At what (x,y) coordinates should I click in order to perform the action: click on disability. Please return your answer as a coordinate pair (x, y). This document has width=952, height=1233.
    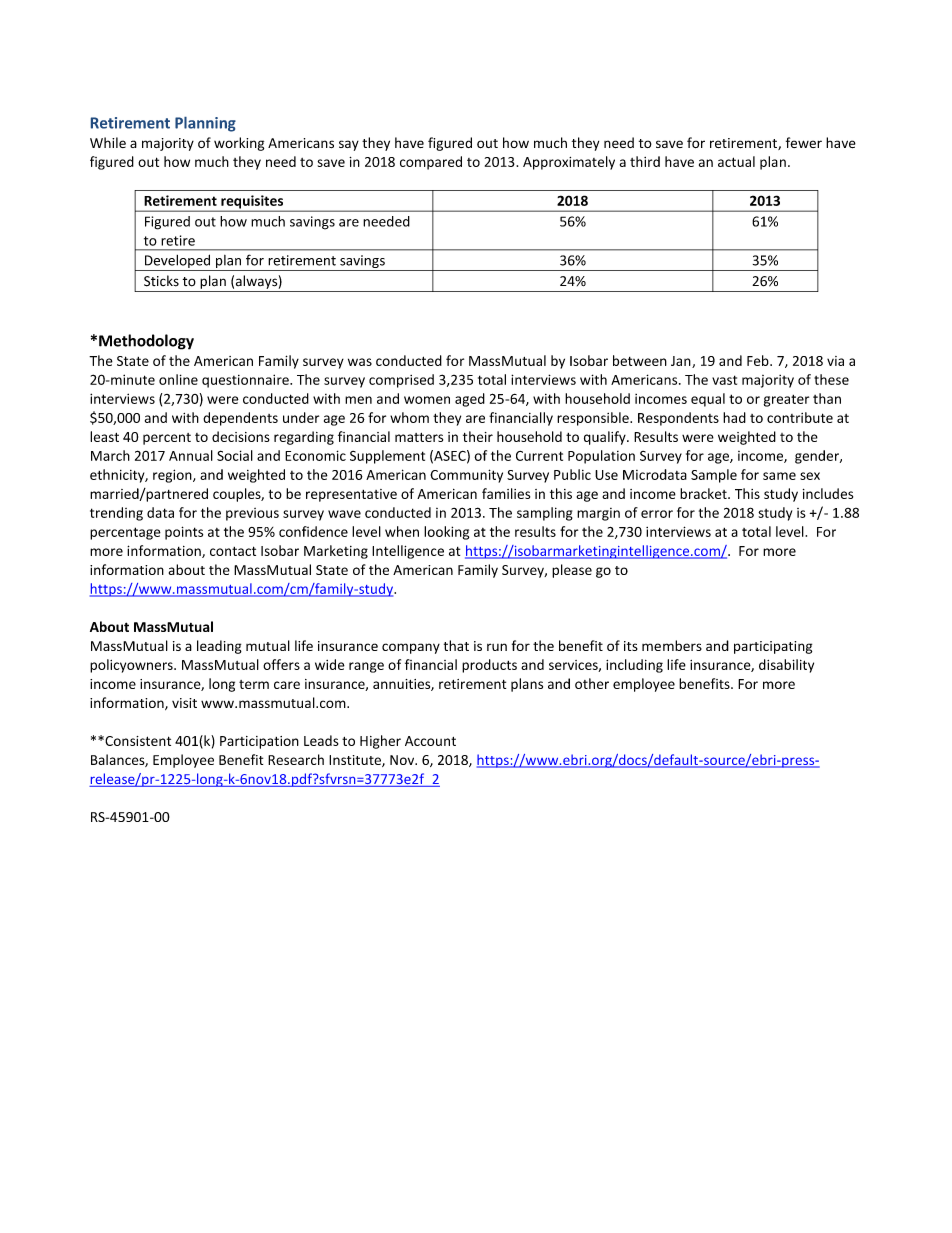
    Looking at the image, I should click on (786, 666).
